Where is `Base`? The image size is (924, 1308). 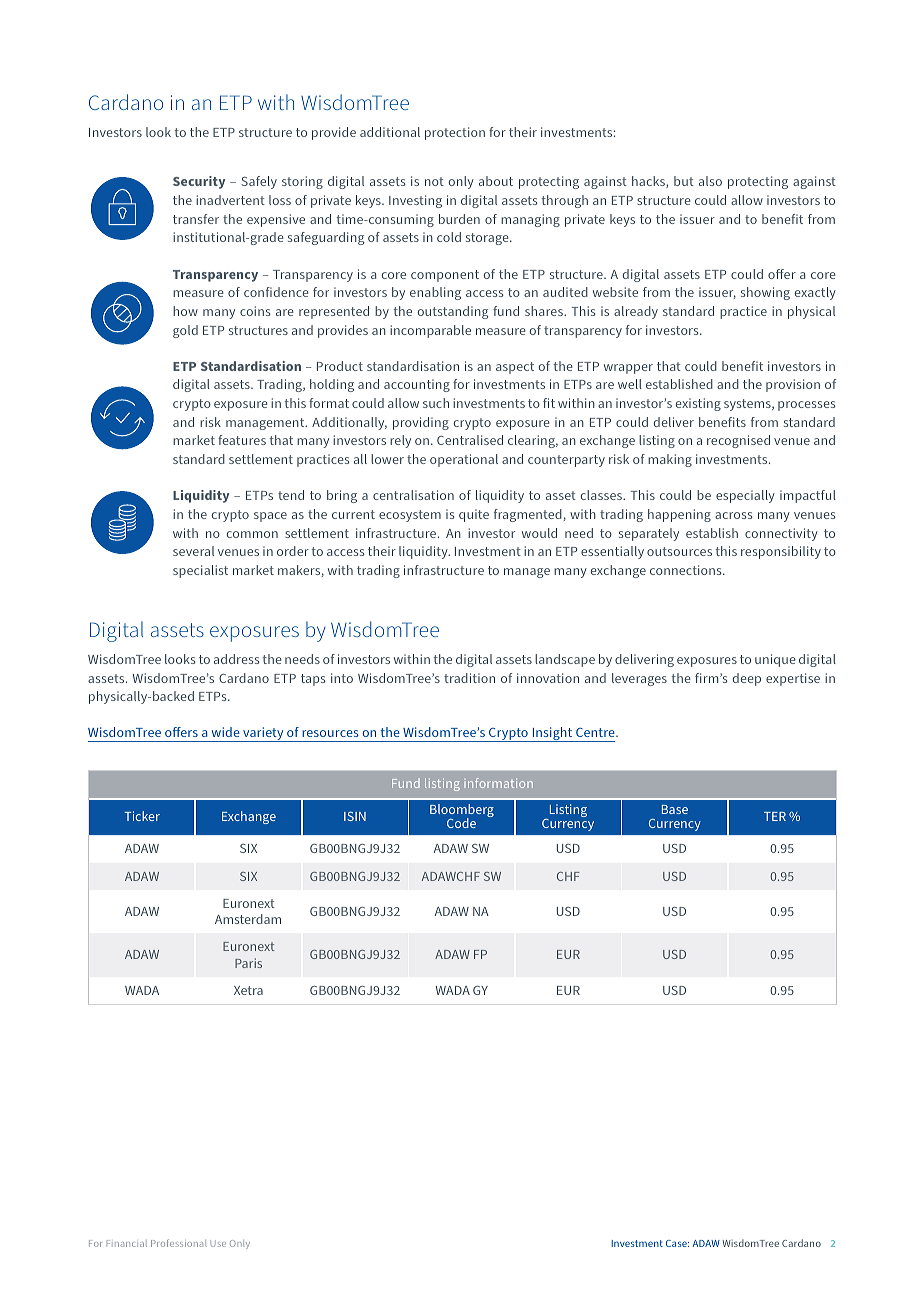
Base is located at coordinates (675, 809).
